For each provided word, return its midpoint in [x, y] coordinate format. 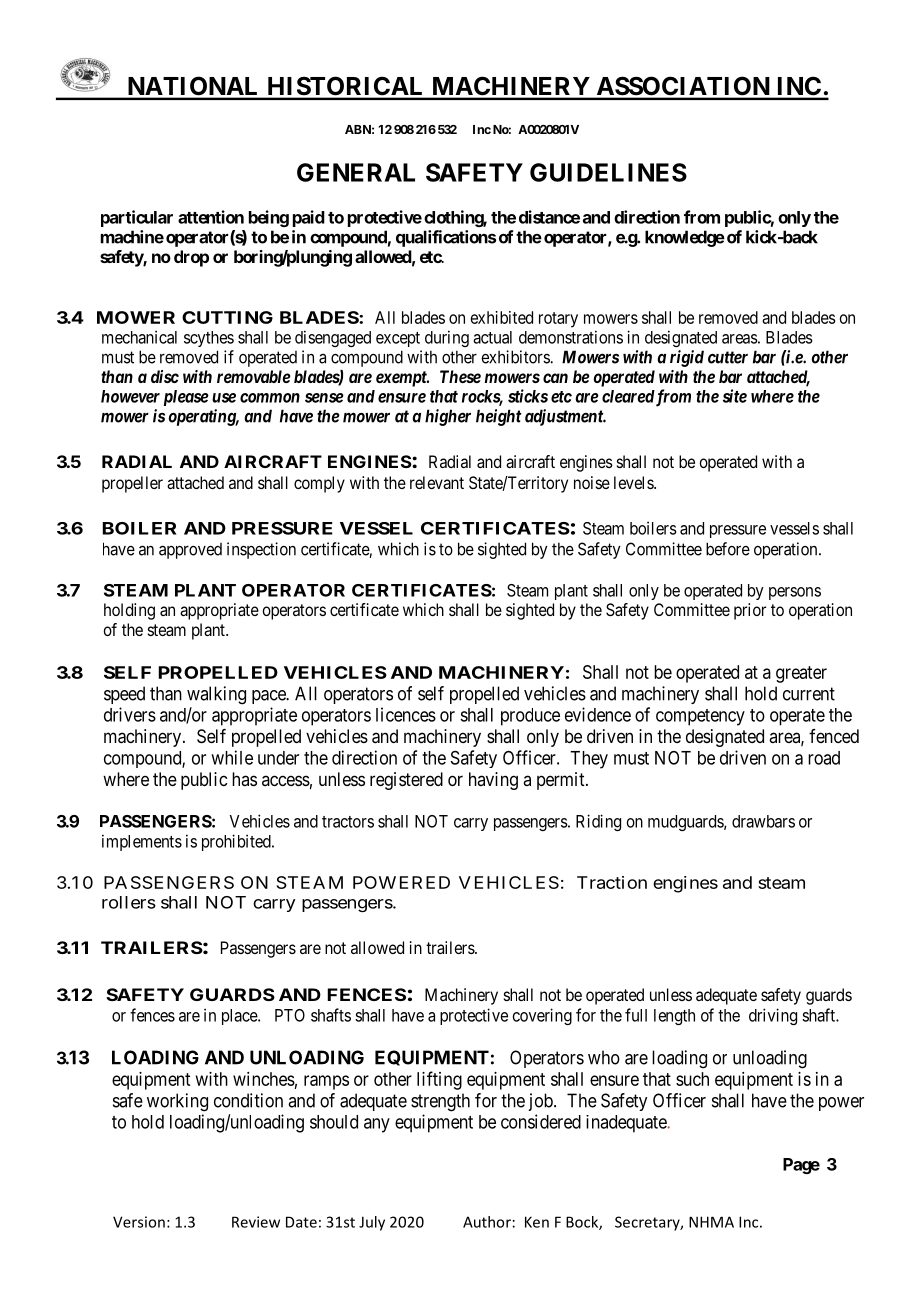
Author [487, 1222]
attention [211, 217]
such [692, 1079]
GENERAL [356, 172]
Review [256, 1222]
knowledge [685, 238]
